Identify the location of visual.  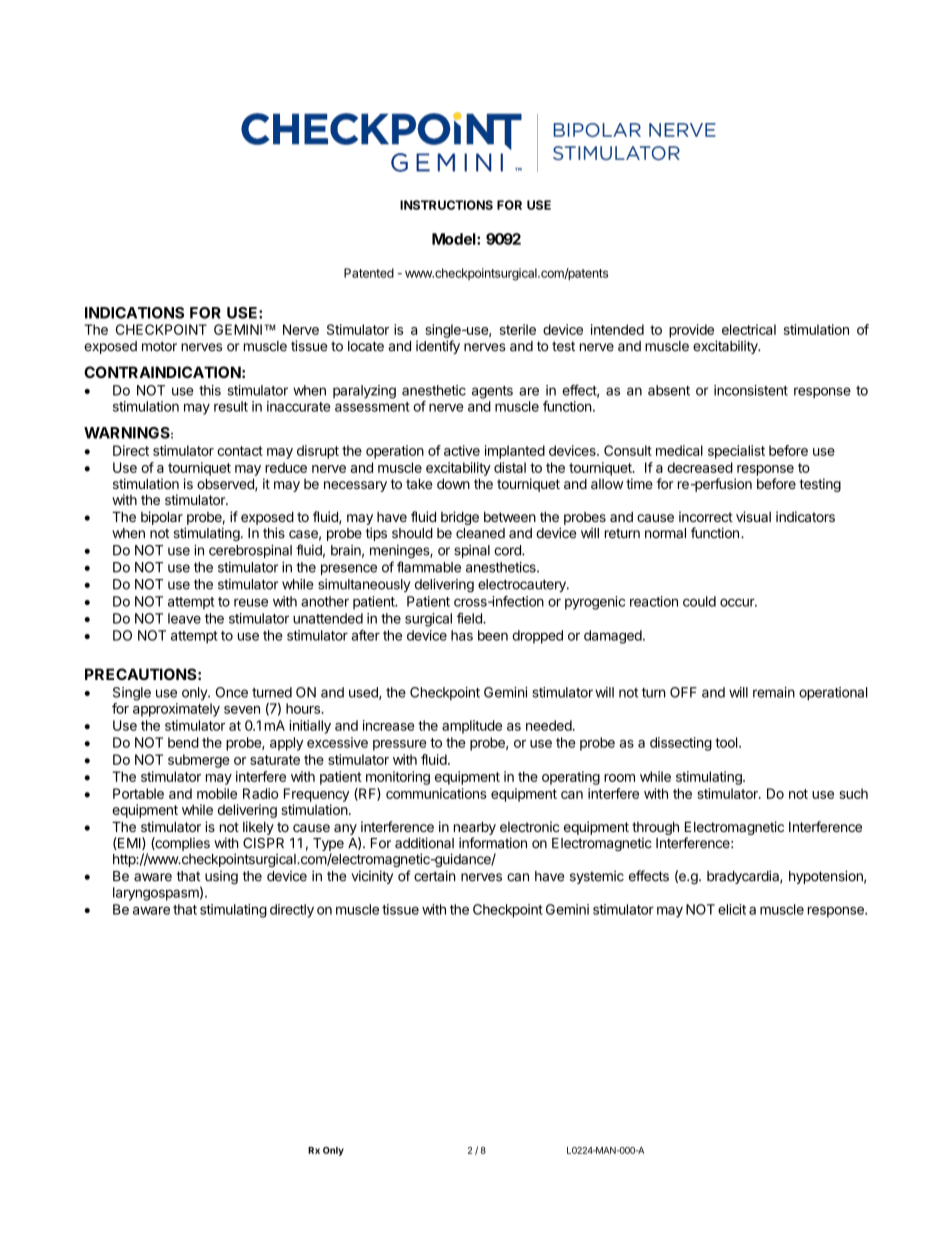
(753, 516).
